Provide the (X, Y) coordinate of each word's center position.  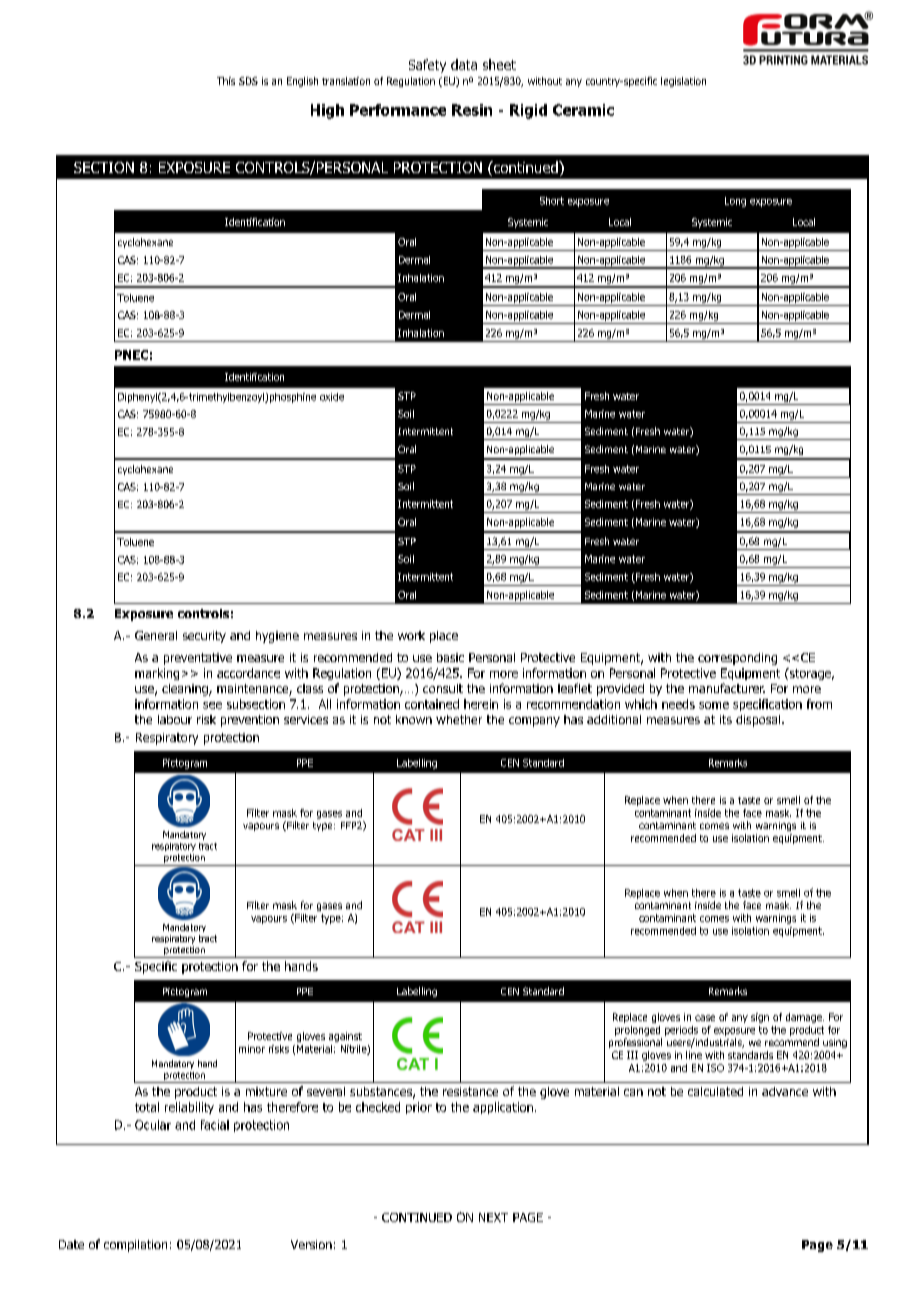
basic (450, 657)
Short (552, 201)
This (226, 81)
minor (252, 1049)
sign (760, 1018)
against (345, 1037)
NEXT (493, 1217)
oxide (332, 397)
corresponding (737, 659)
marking (157, 674)
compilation (135, 1246)
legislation (683, 82)
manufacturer (727, 688)
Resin (472, 110)
